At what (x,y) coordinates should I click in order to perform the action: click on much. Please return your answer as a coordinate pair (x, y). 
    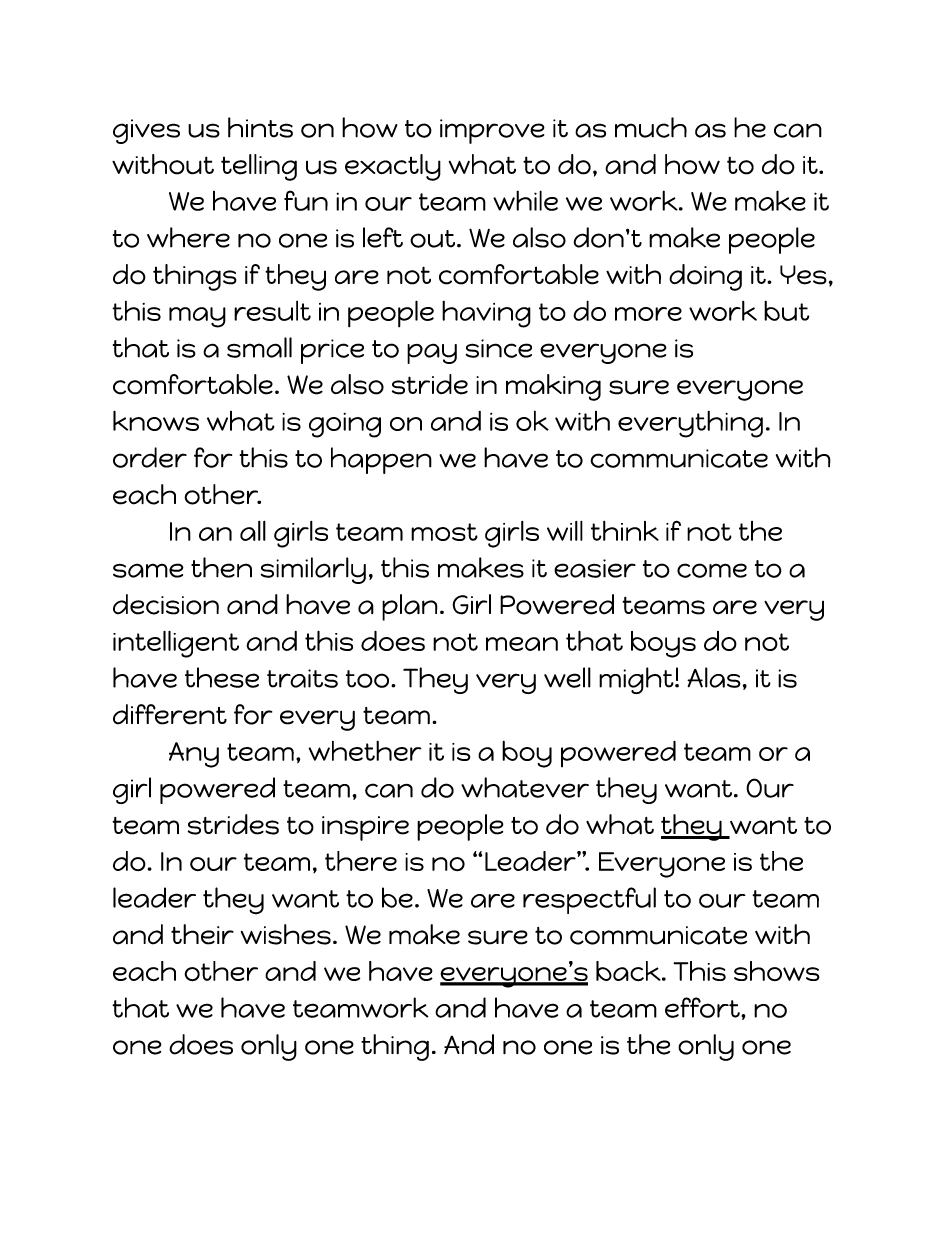
    Looking at the image, I should click on (651, 127).
